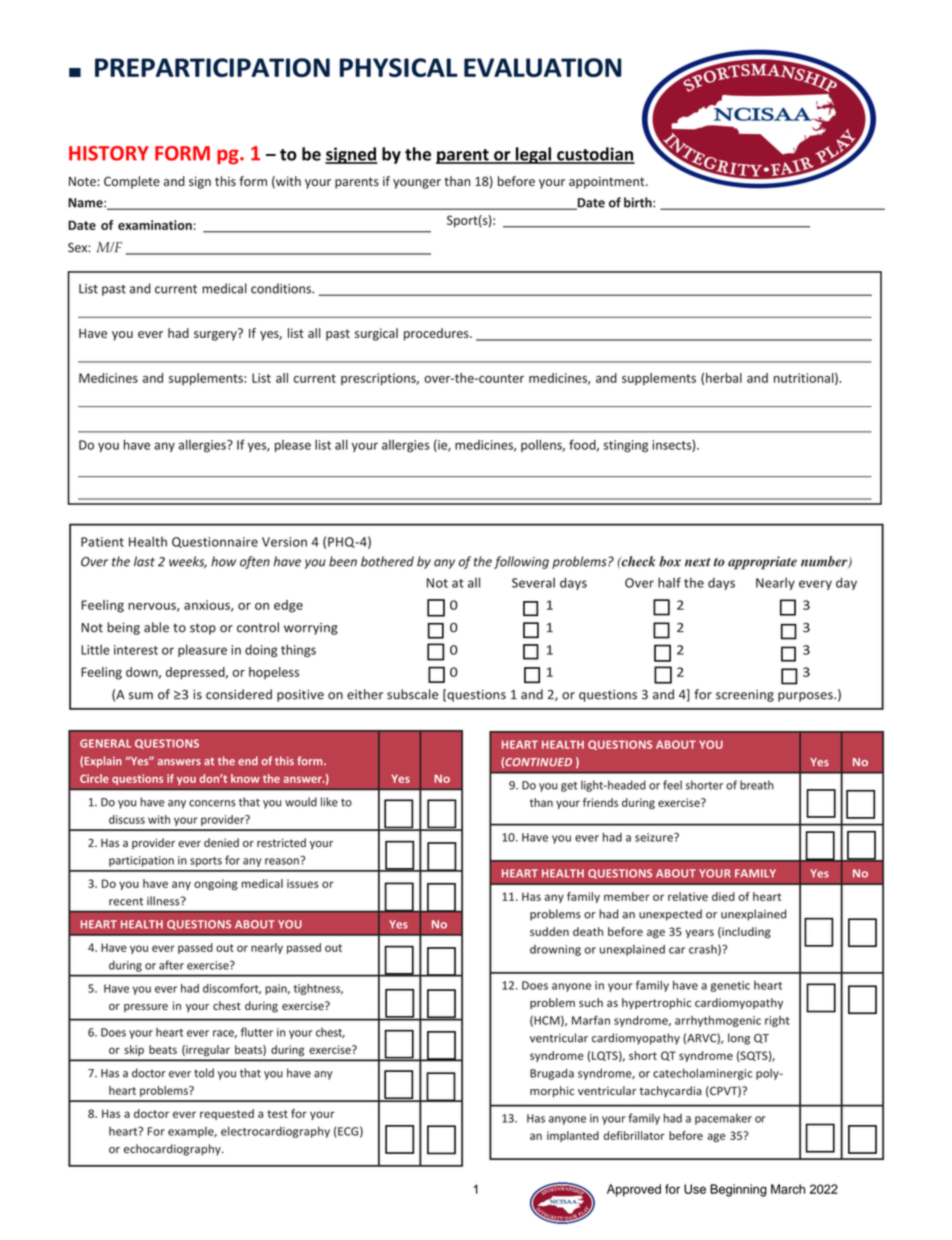  I want to click on HISTORY, so click(109, 153).
